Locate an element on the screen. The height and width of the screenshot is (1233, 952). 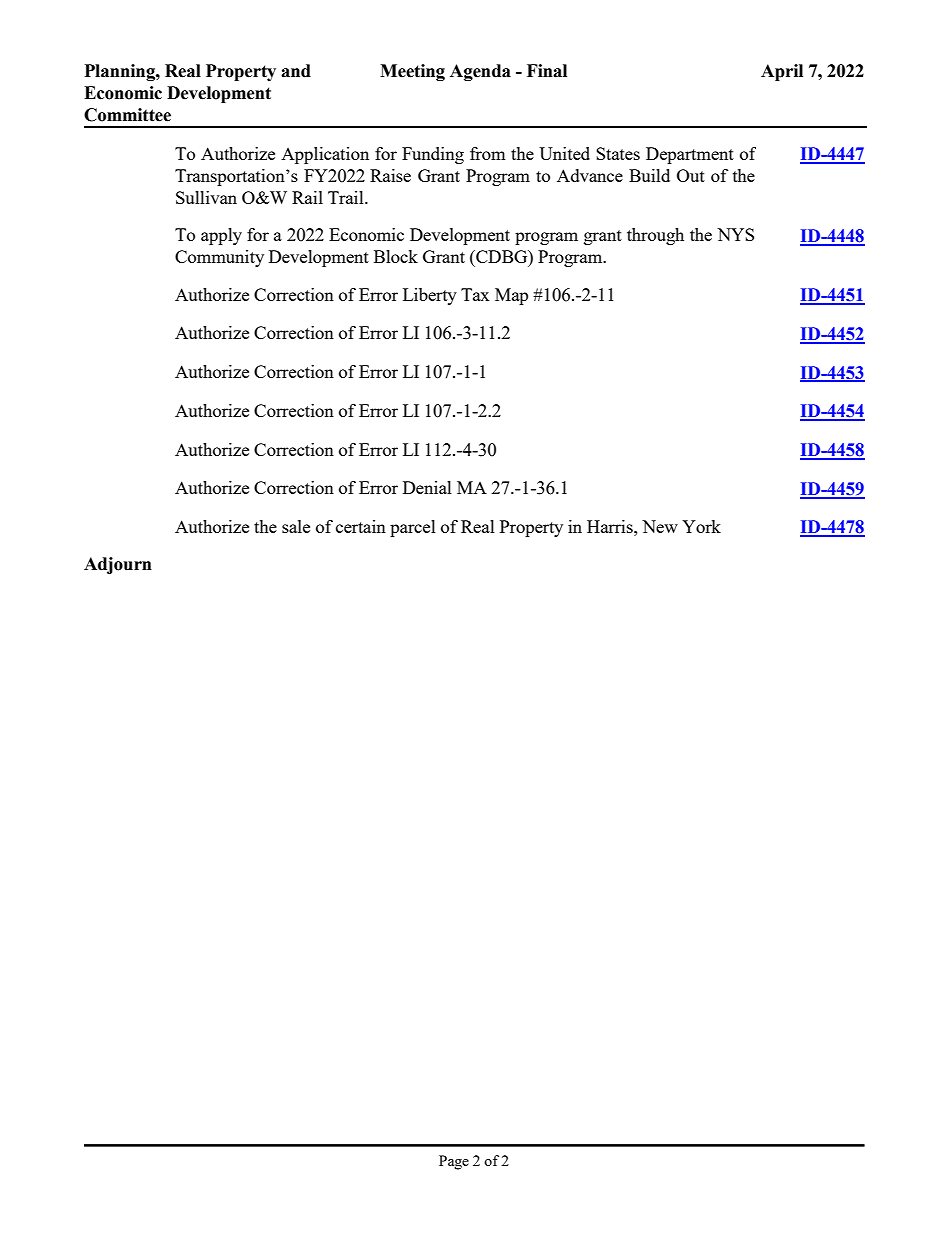
Department is located at coordinates (690, 155).
